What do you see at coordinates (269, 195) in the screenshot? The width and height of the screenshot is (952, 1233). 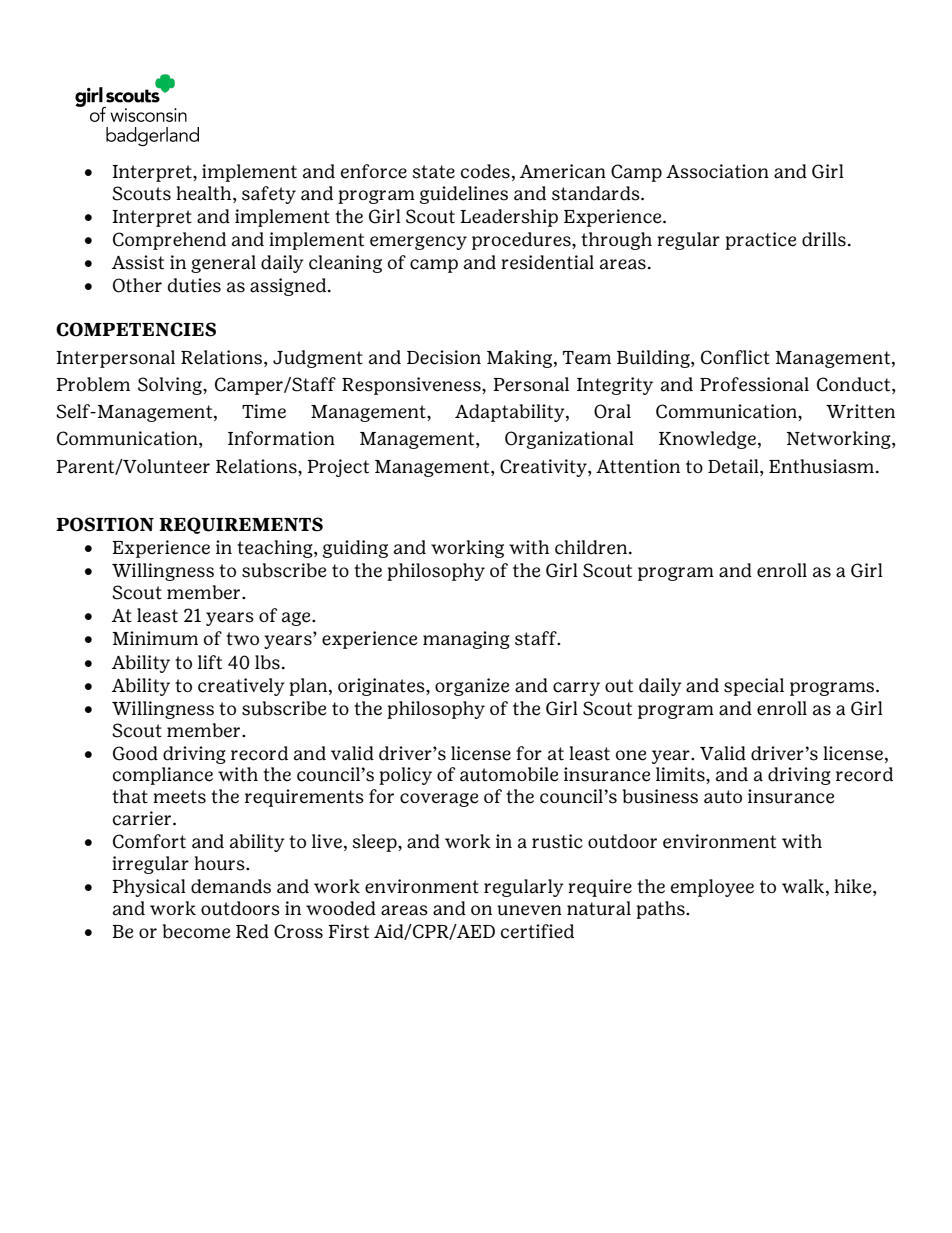 I see `safety` at bounding box center [269, 195].
